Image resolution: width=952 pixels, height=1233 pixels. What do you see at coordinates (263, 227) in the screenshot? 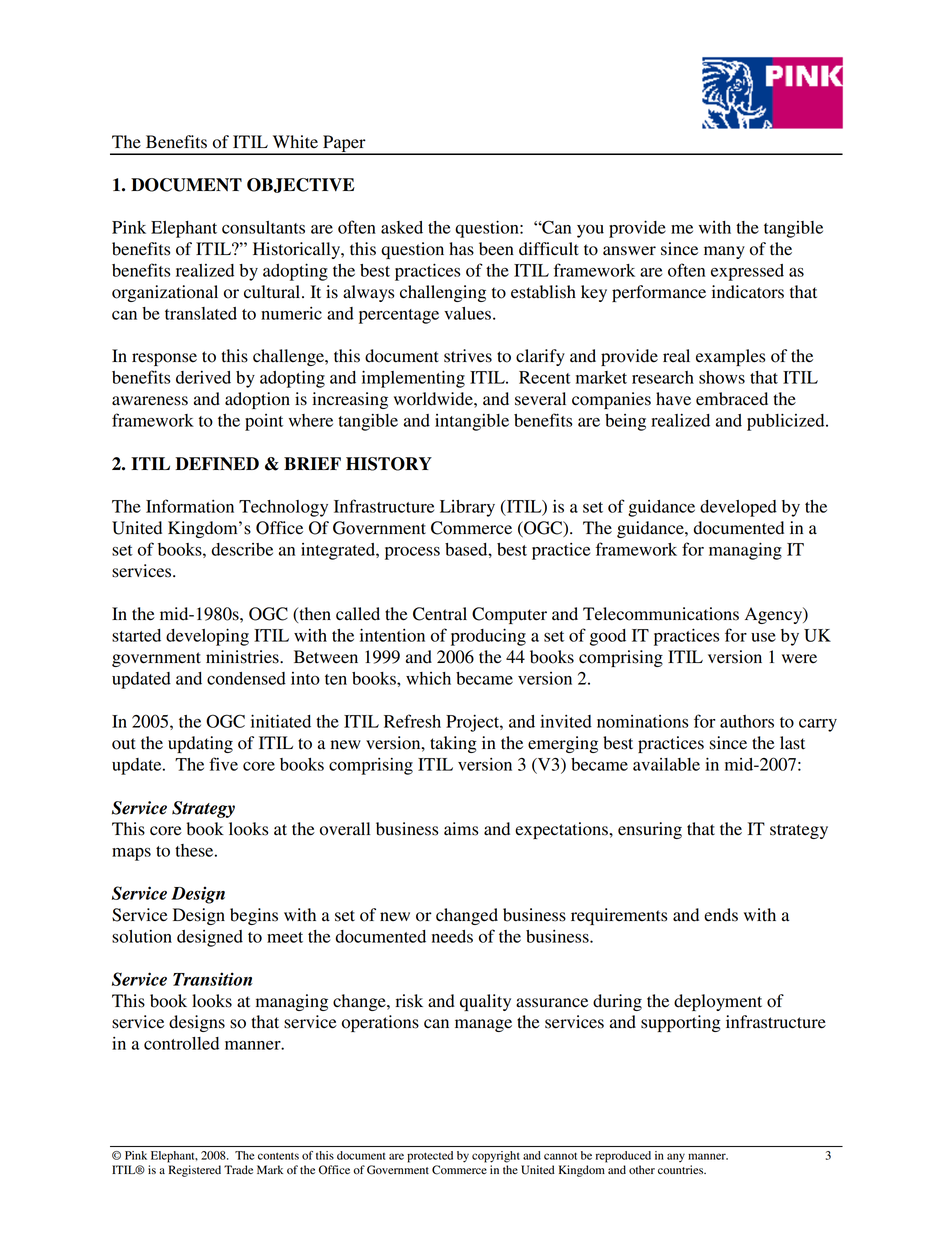
I see `consultants` at bounding box center [263, 227].
